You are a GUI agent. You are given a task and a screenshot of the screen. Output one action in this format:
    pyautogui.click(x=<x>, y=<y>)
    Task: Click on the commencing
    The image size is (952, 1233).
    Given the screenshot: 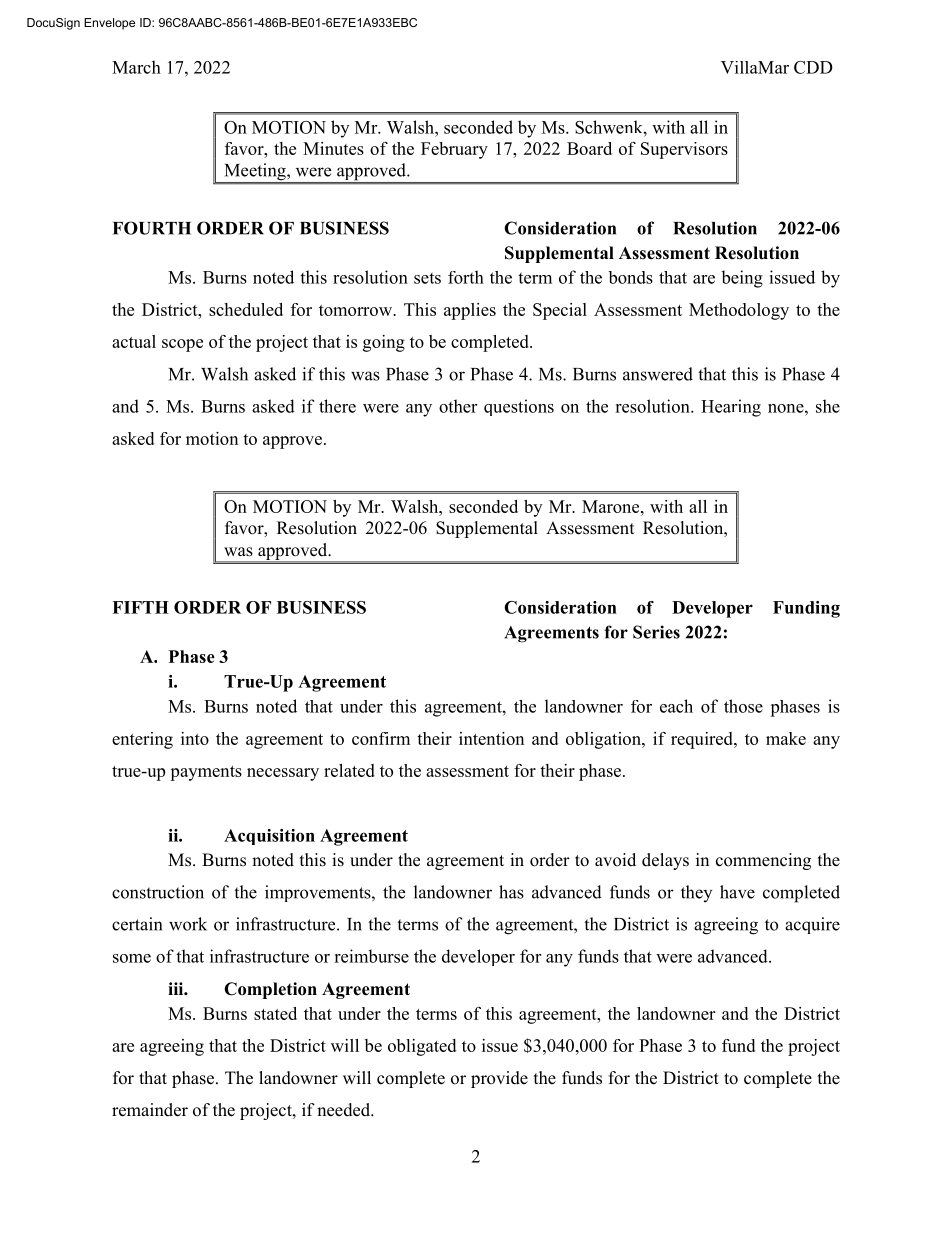 What is the action you would take?
    pyautogui.click(x=763, y=861)
